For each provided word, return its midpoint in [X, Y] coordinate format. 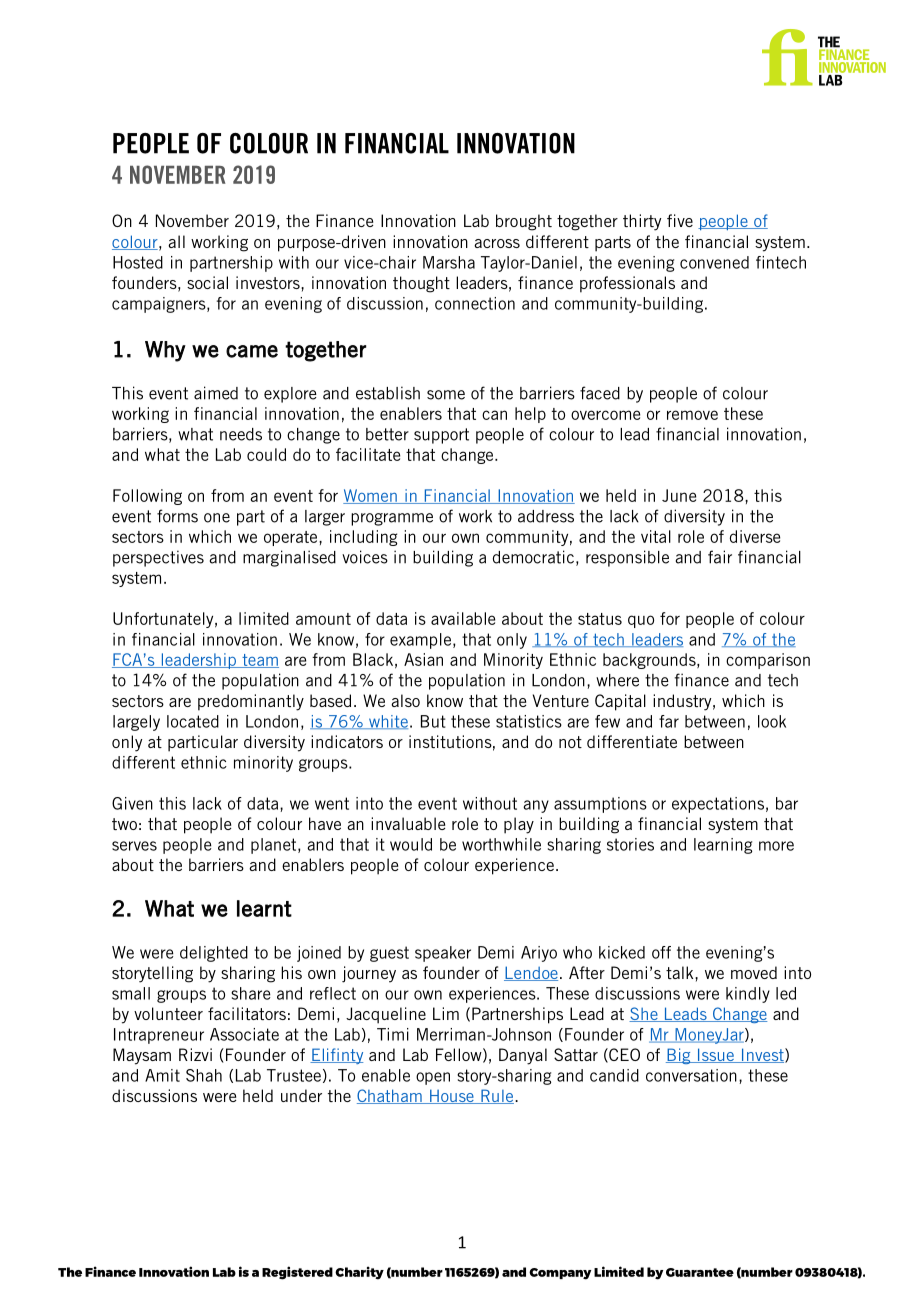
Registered [297, 1273]
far [669, 721]
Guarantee [700, 1272]
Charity [359, 1273]
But [433, 721]
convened [714, 262]
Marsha [449, 262]
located [193, 721]
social [207, 282]
